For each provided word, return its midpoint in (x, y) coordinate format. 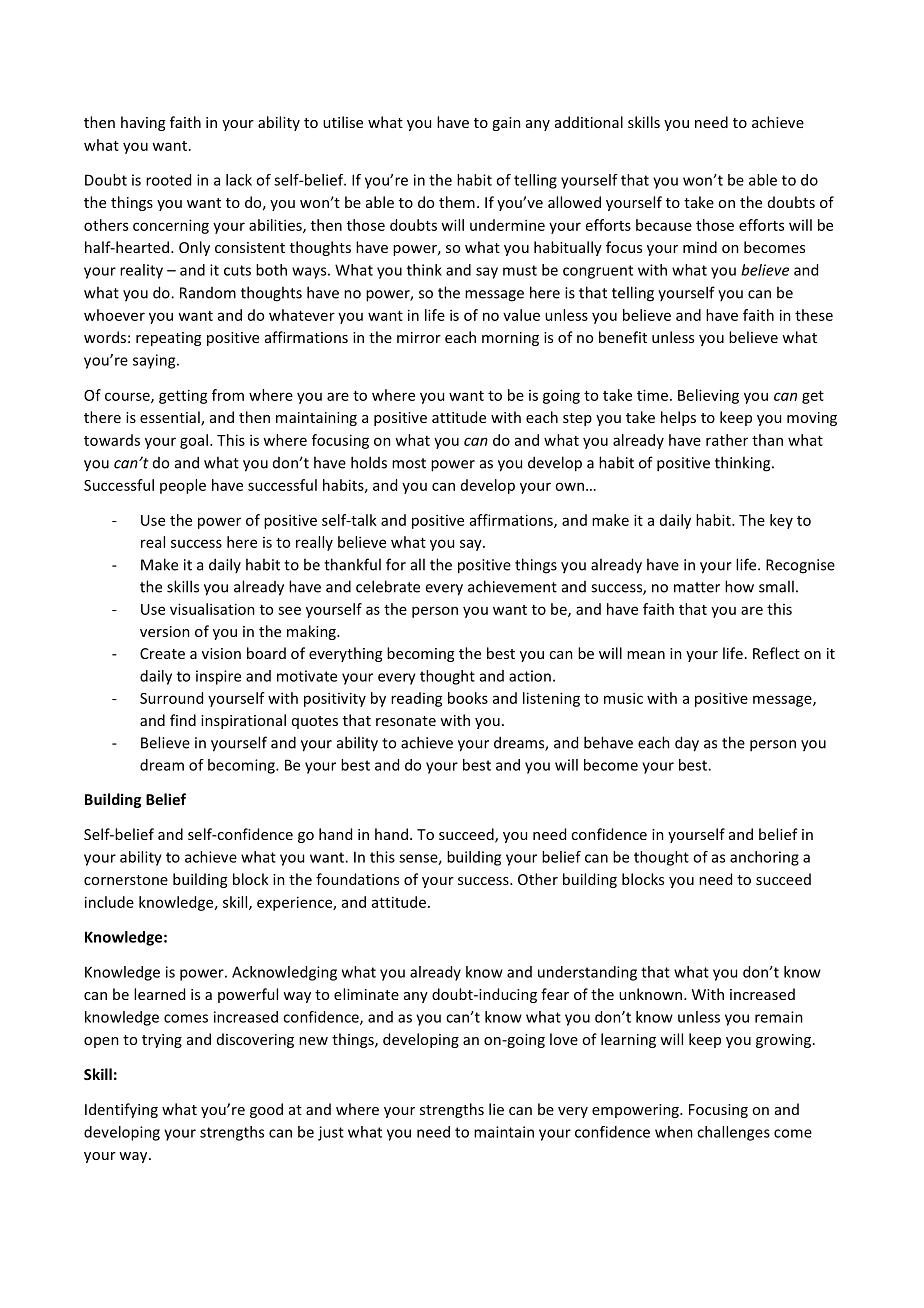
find (183, 720)
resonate (406, 721)
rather (727, 440)
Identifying (121, 1110)
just (331, 1133)
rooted (168, 180)
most (409, 463)
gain (506, 124)
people (183, 486)
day (687, 744)
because (664, 225)
